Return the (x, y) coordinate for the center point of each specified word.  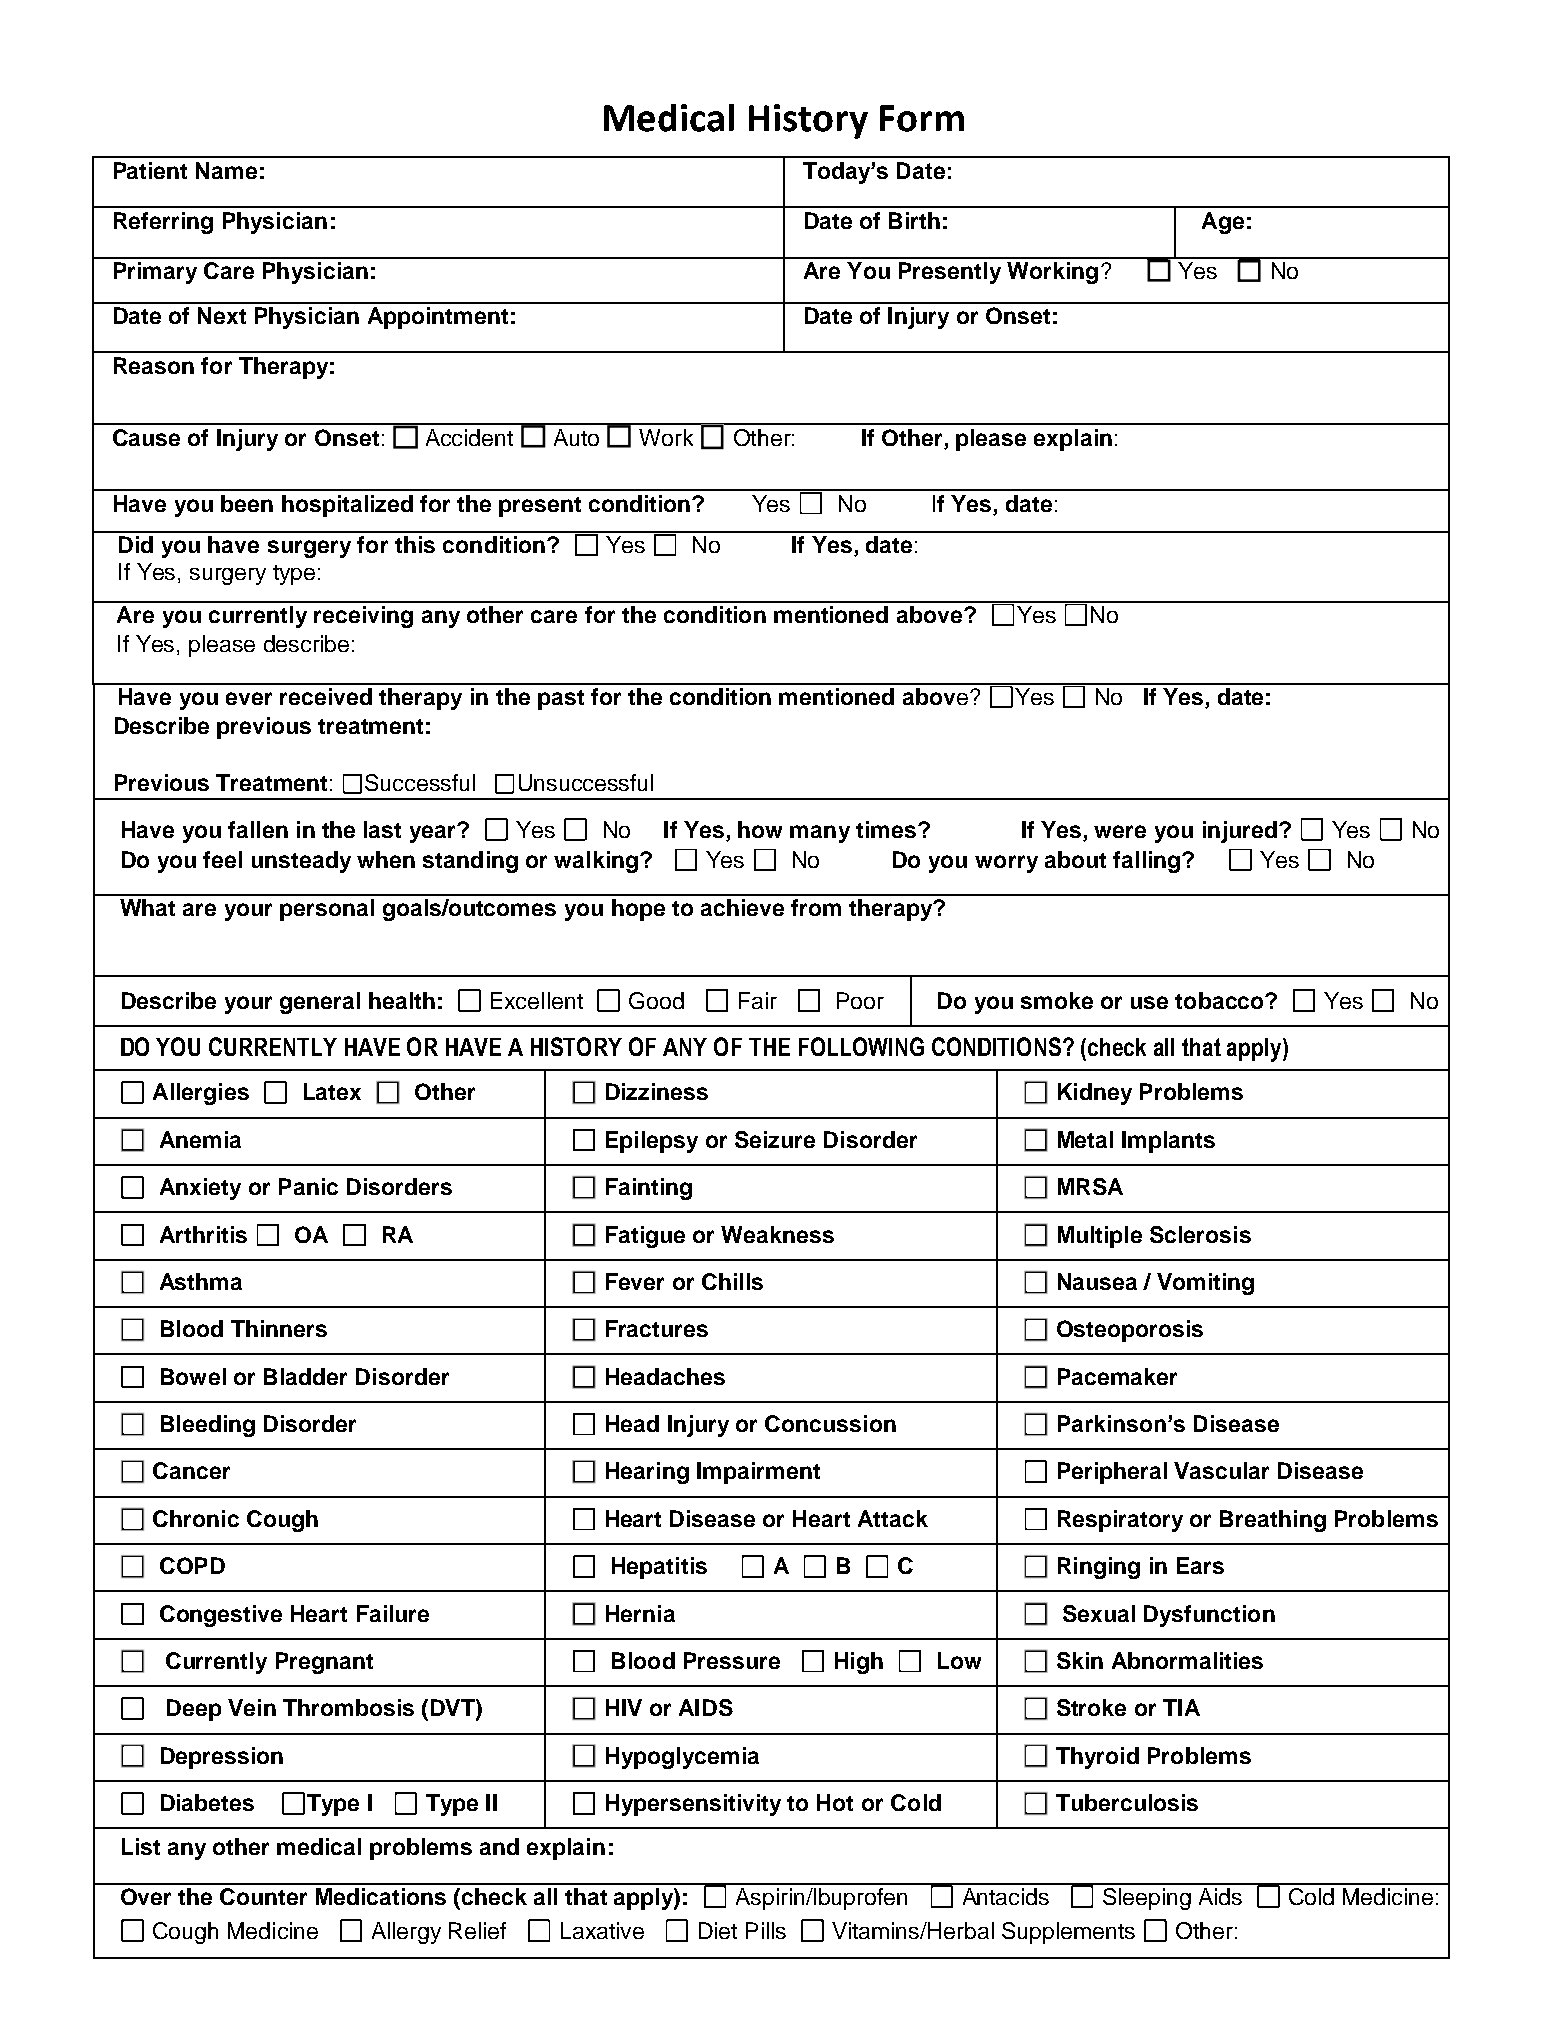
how (760, 829)
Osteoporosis (1130, 1331)
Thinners (279, 1328)
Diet (718, 1930)
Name (226, 170)
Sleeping (1147, 1899)
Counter (263, 1896)
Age (1223, 223)
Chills (732, 1281)
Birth (914, 220)
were (1120, 831)
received (326, 696)
